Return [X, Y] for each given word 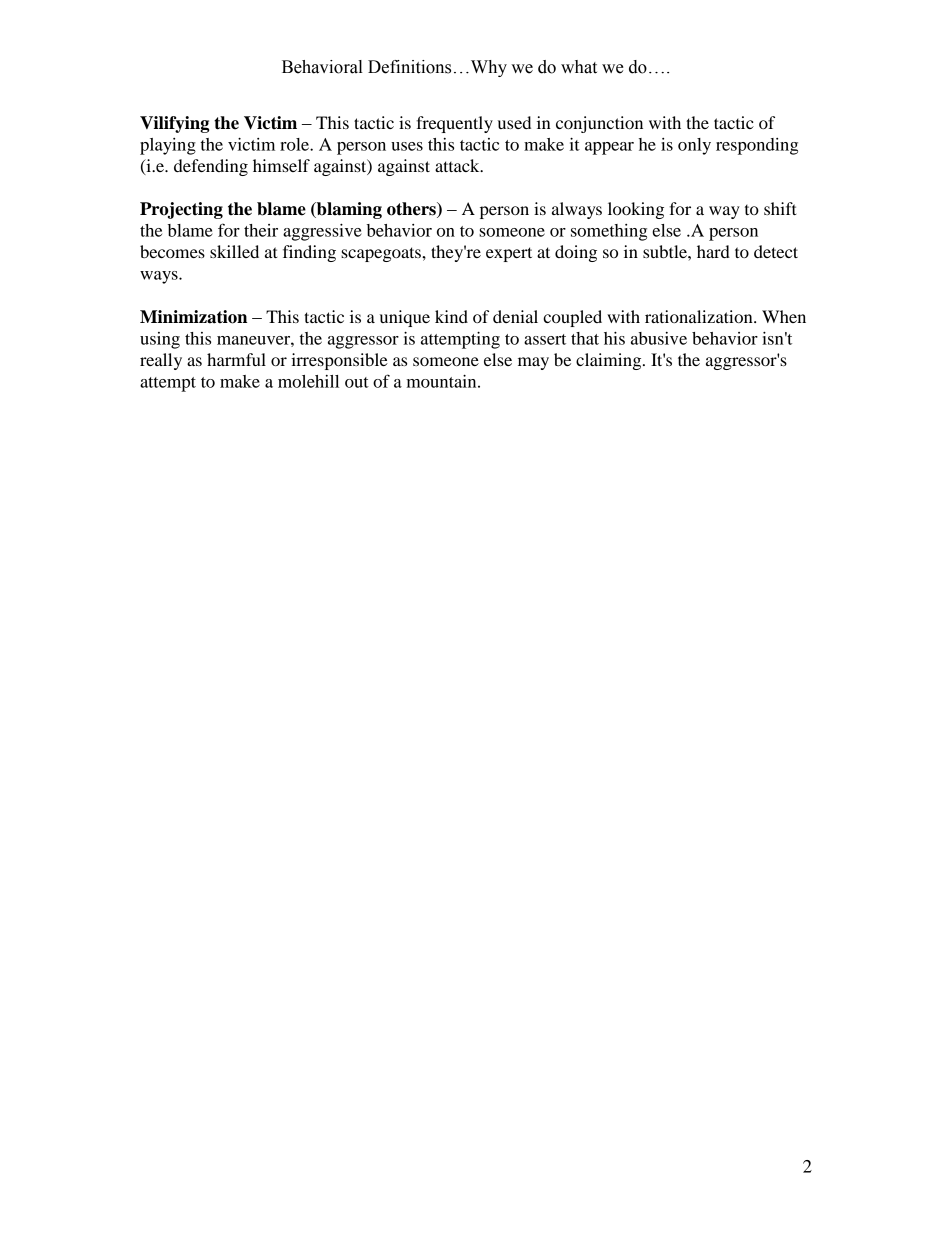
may [533, 363]
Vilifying [174, 124]
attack [458, 165]
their [261, 230]
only [694, 146]
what [579, 67]
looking [636, 210]
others [412, 210]
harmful [236, 359]
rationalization [700, 316]
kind [451, 316]
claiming [610, 361]
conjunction [599, 124]
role [295, 144]
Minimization [193, 317]
